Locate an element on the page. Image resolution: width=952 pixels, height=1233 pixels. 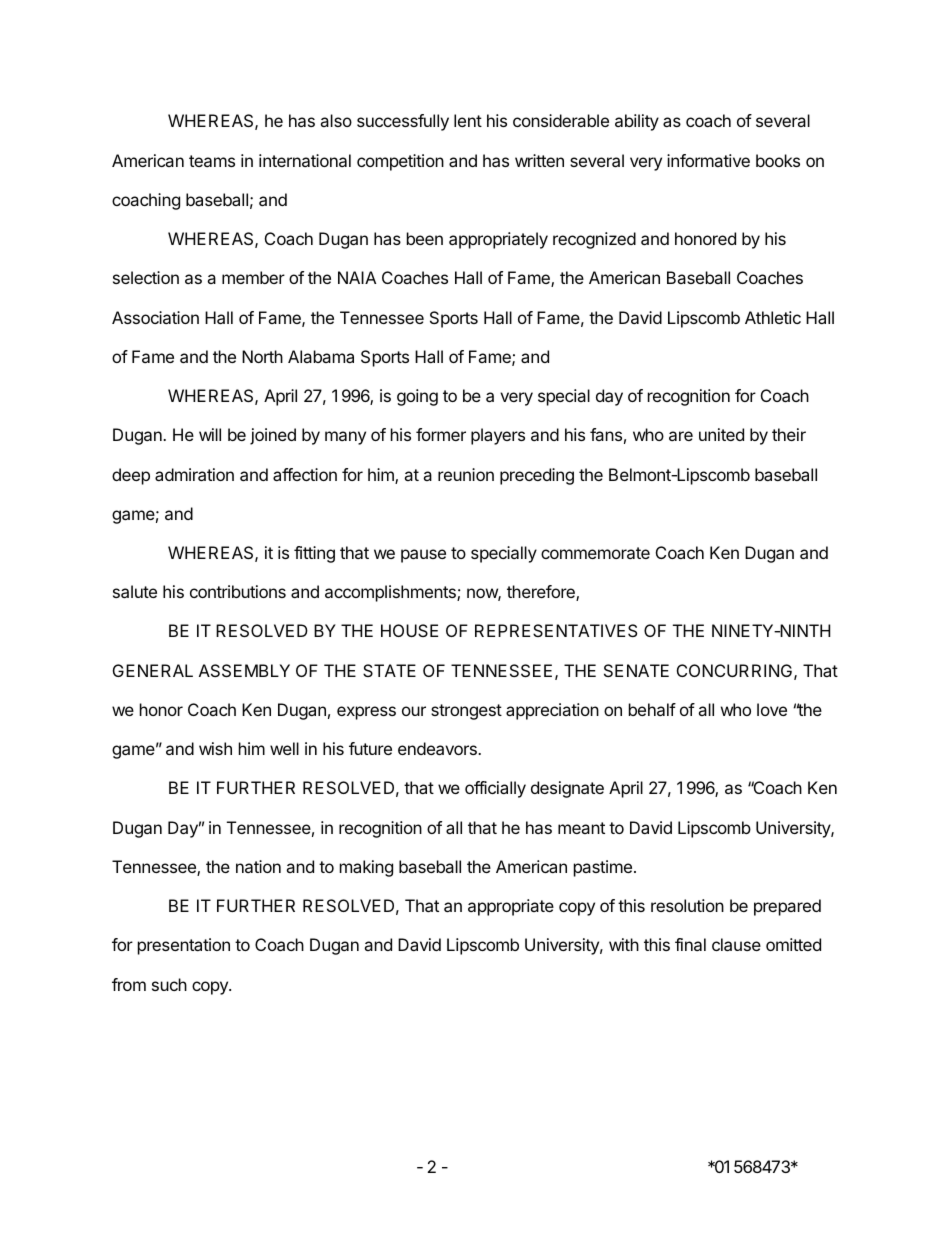
teams is located at coordinates (212, 161).
